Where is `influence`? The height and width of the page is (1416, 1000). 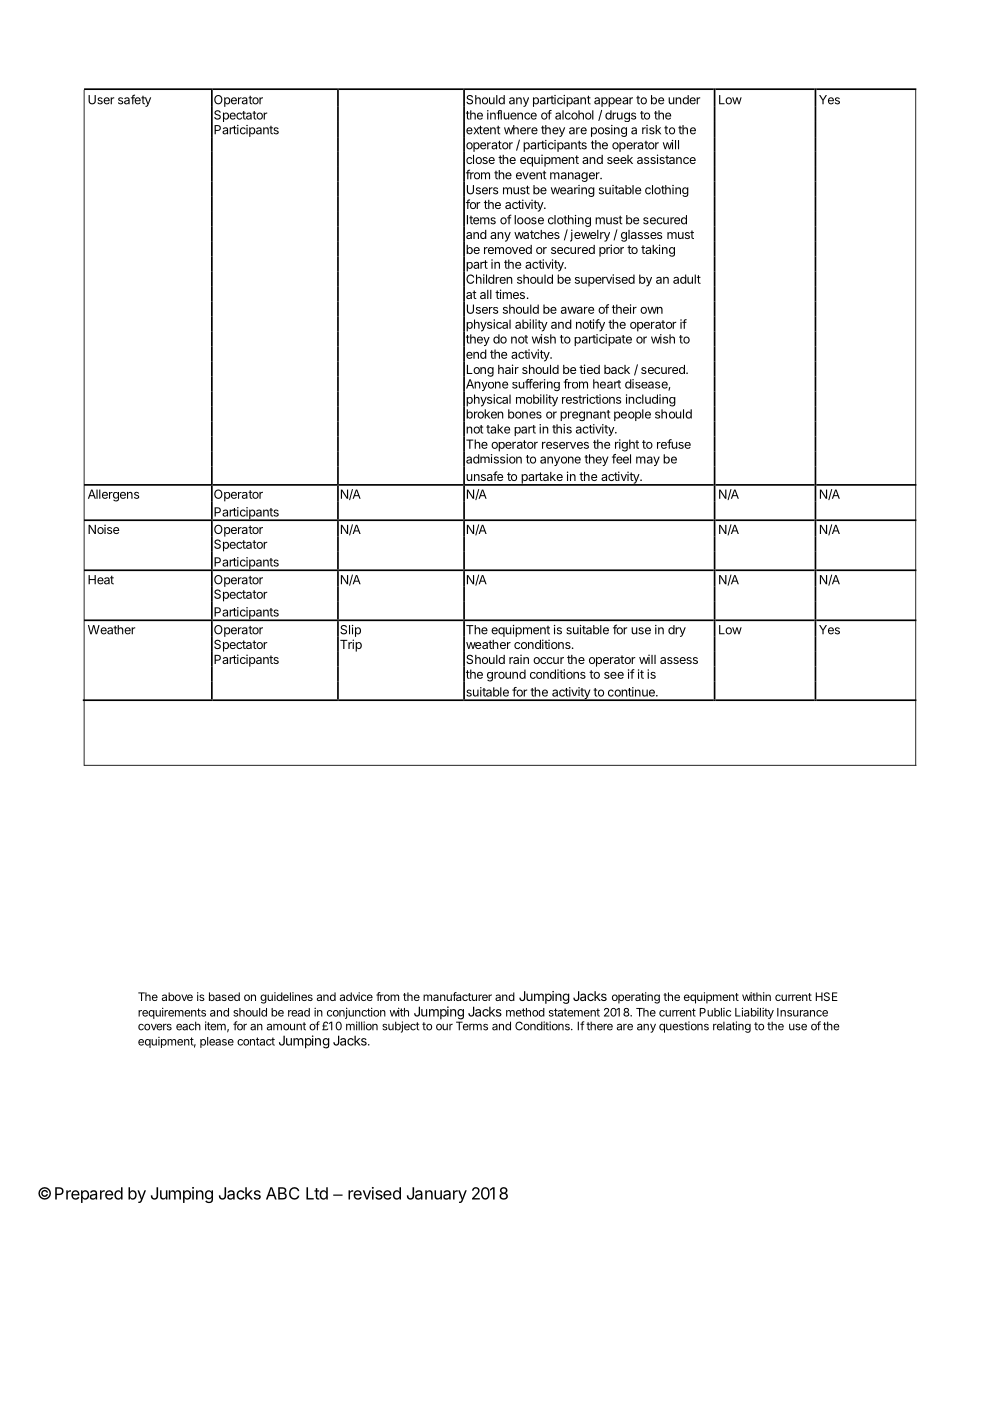 influence is located at coordinates (512, 115).
